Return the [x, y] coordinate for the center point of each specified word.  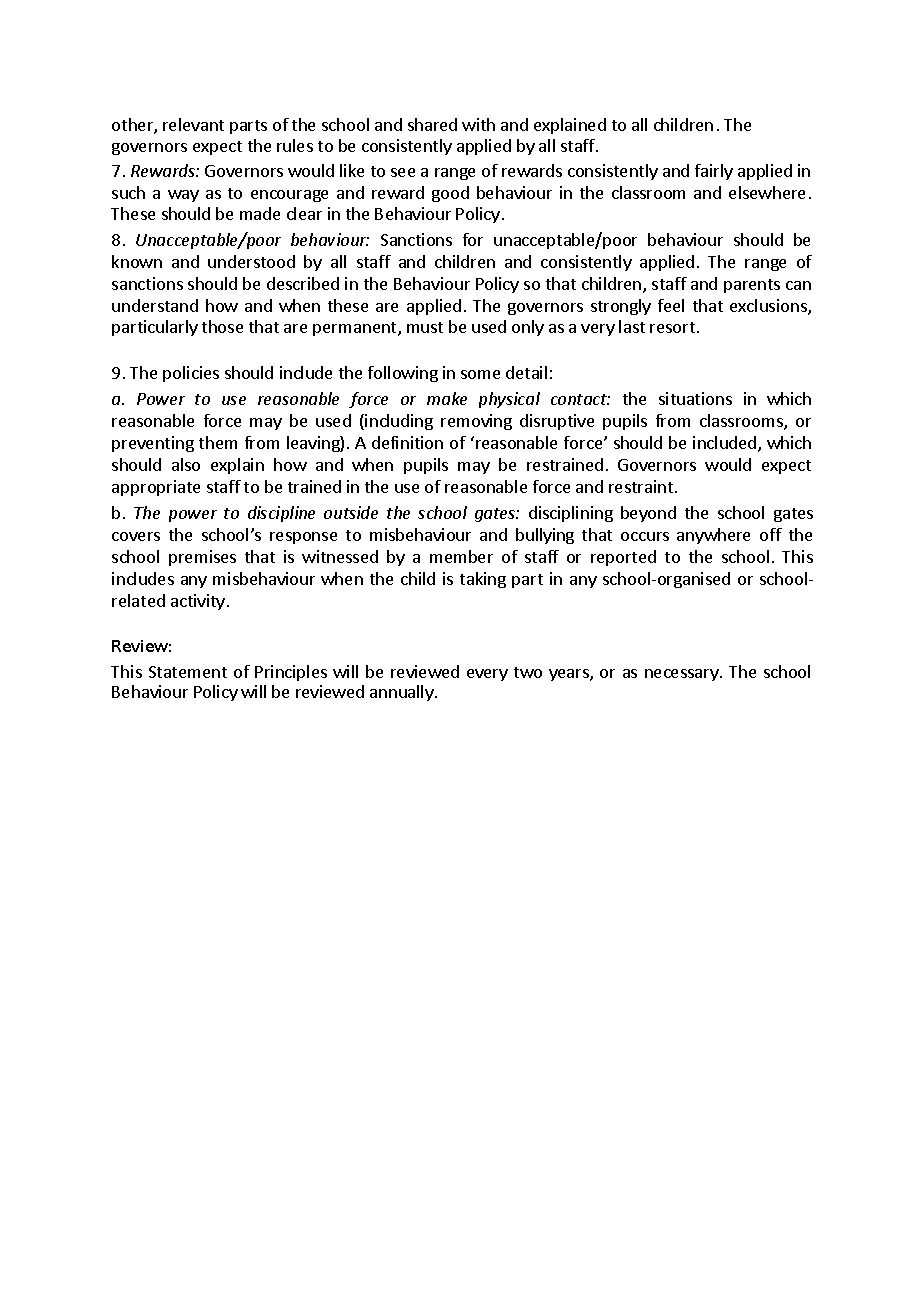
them [218, 442]
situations [695, 398]
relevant [193, 124]
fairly [714, 172]
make [447, 398]
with [478, 124]
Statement [188, 672]
